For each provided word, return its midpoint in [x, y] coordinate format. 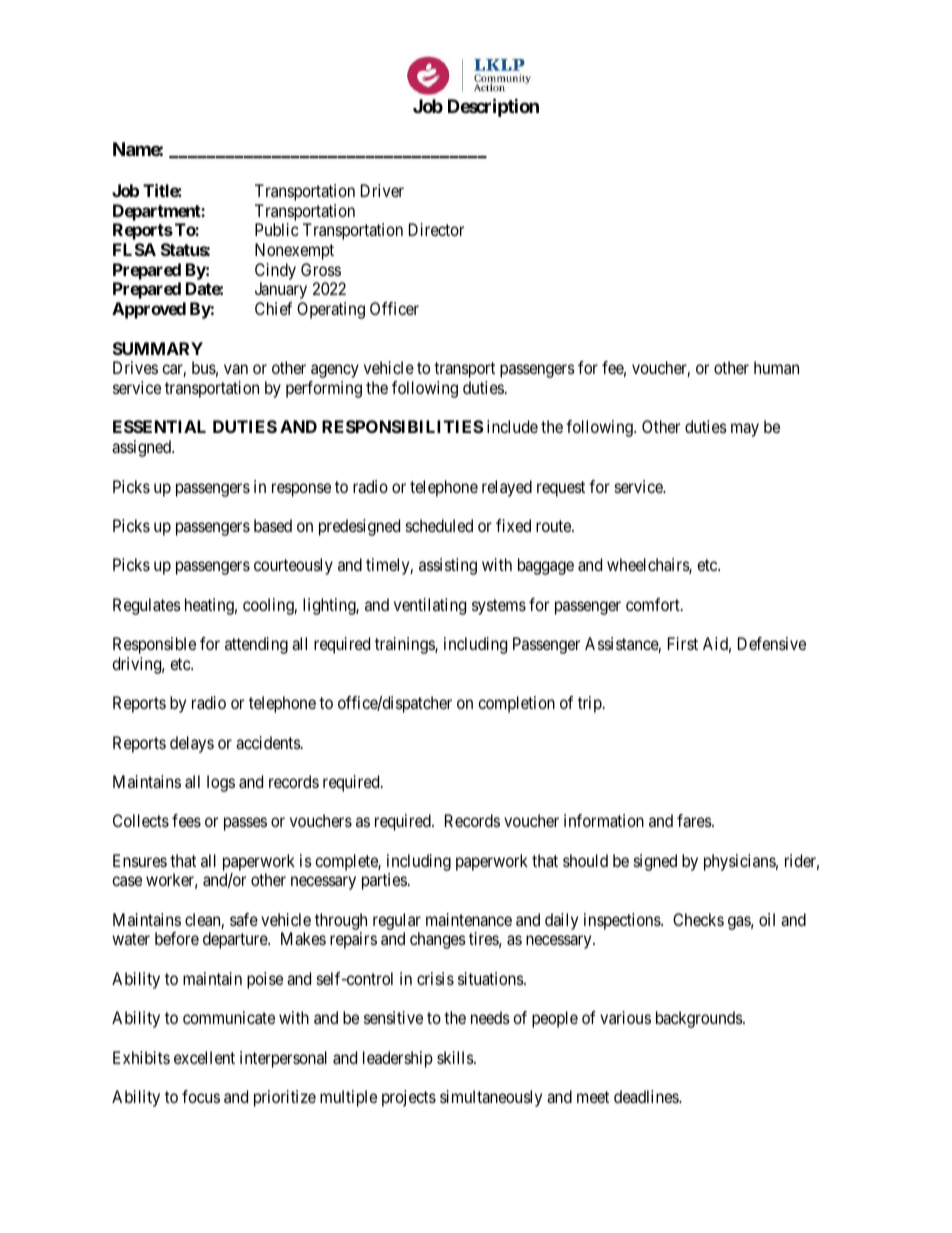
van [236, 369]
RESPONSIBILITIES [403, 426]
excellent [204, 1057]
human [776, 367]
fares [694, 820]
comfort [654, 604]
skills [456, 1057]
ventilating [430, 606]
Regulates [147, 606]
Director [436, 229]
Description [493, 107]
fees [186, 820]
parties [384, 881]
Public [277, 229]
